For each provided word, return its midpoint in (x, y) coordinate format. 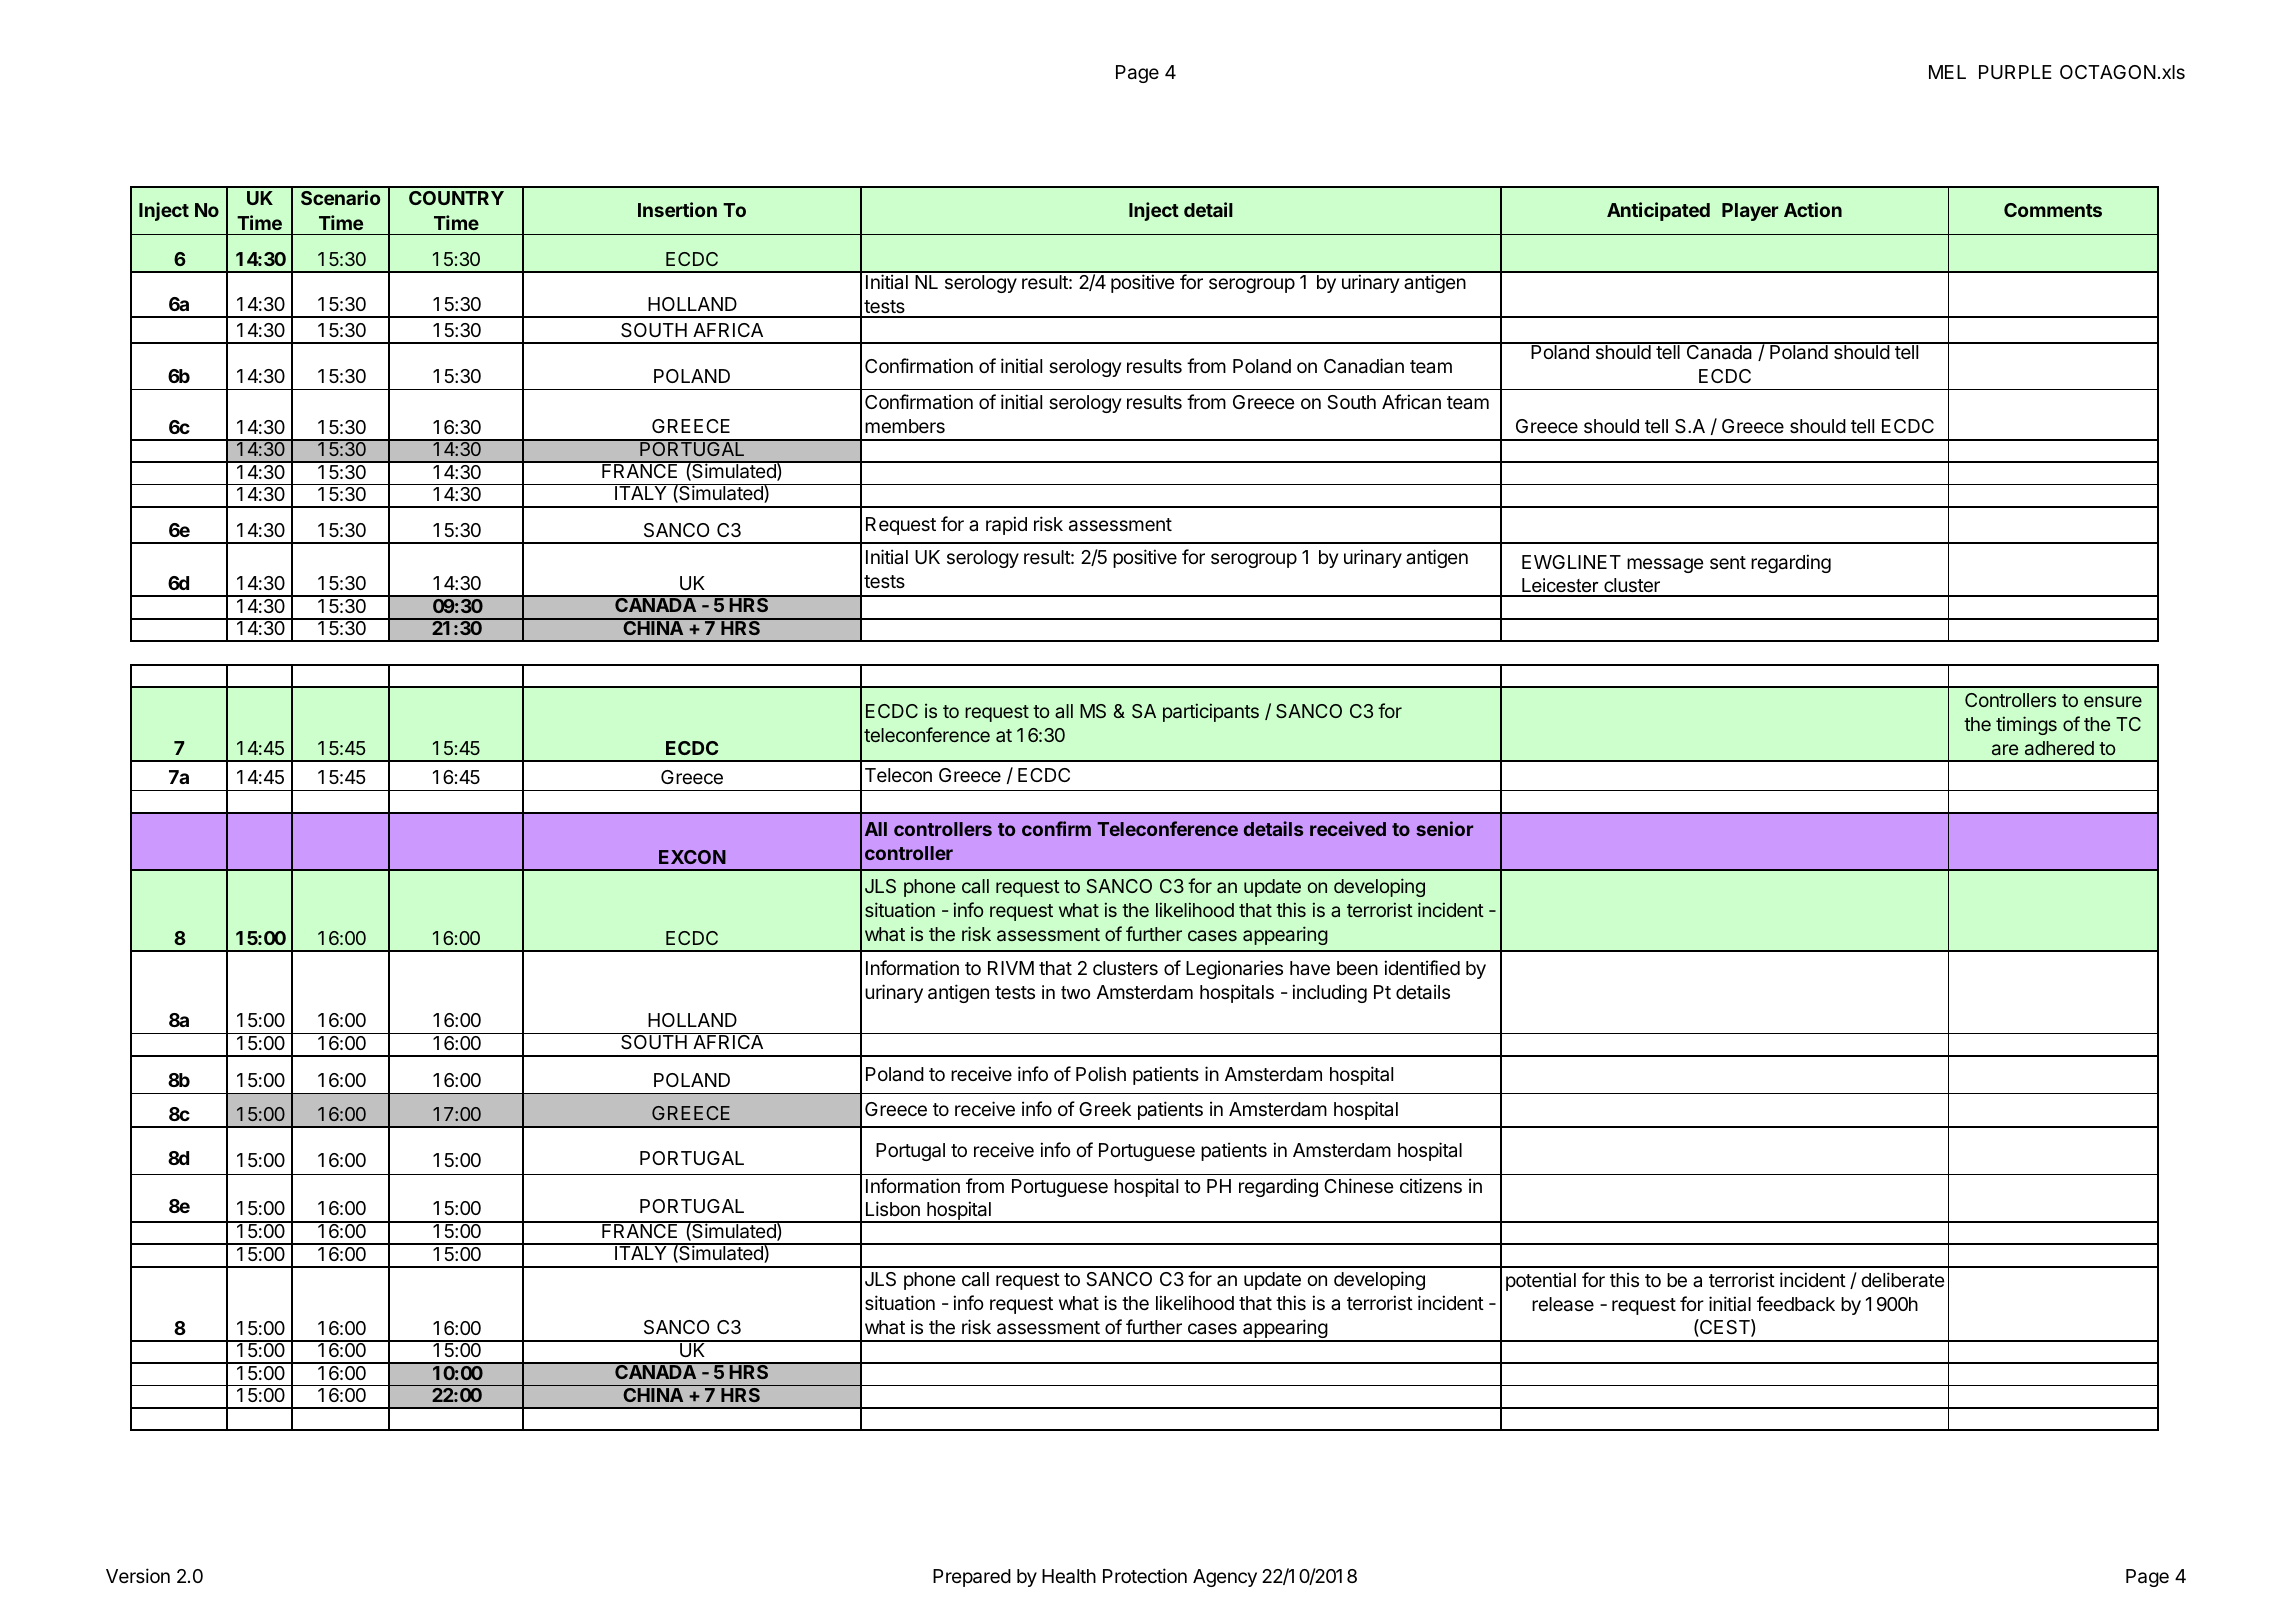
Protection (1145, 1575)
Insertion (677, 209)
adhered (2059, 748)
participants (1211, 712)
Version (138, 1575)
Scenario (340, 197)
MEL (1947, 72)
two (1075, 993)
